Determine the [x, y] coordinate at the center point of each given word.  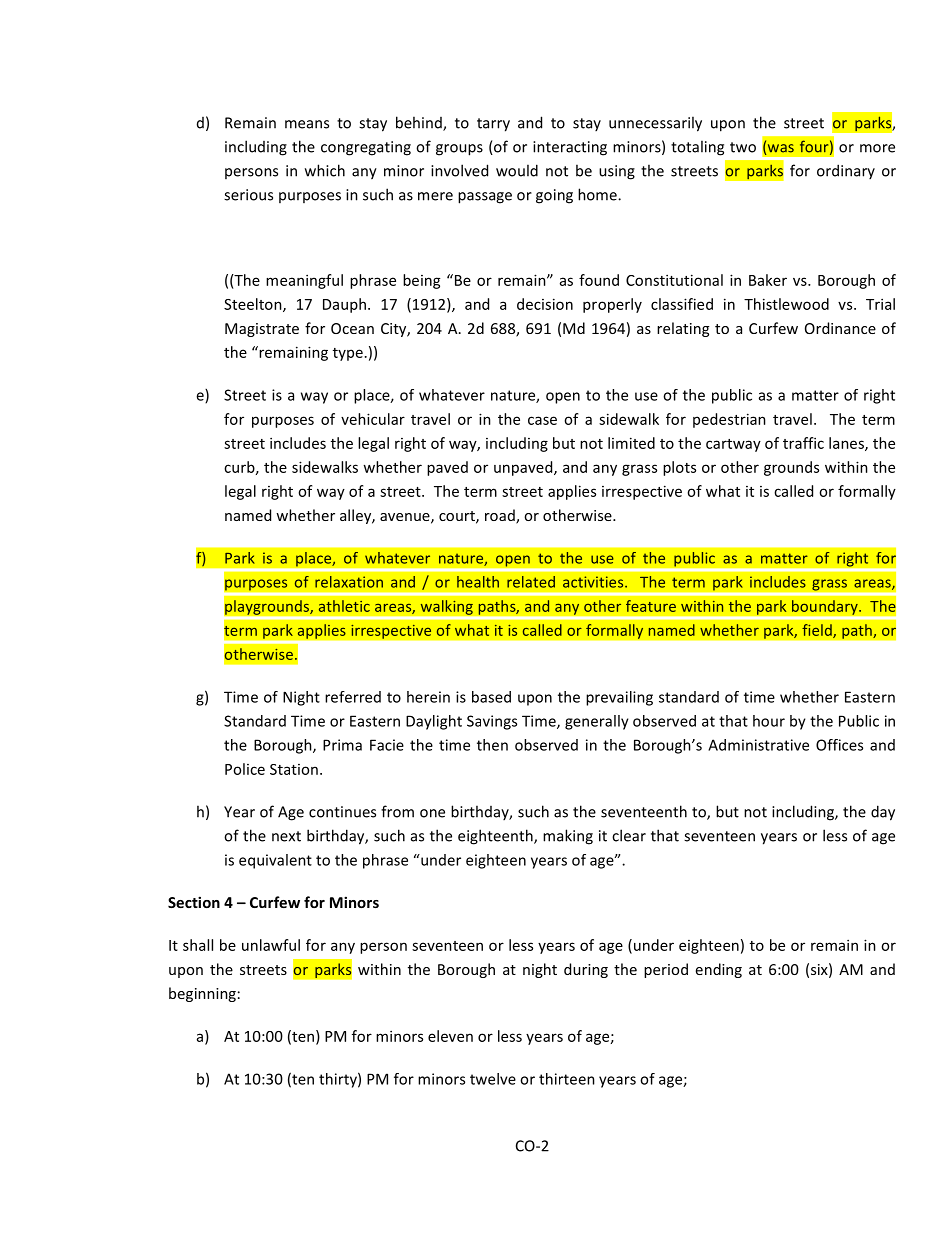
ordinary [846, 171]
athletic [344, 606]
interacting [570, 148]
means [307, 124]
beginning [202, 994]
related [531, 582]
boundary [826, 607]
